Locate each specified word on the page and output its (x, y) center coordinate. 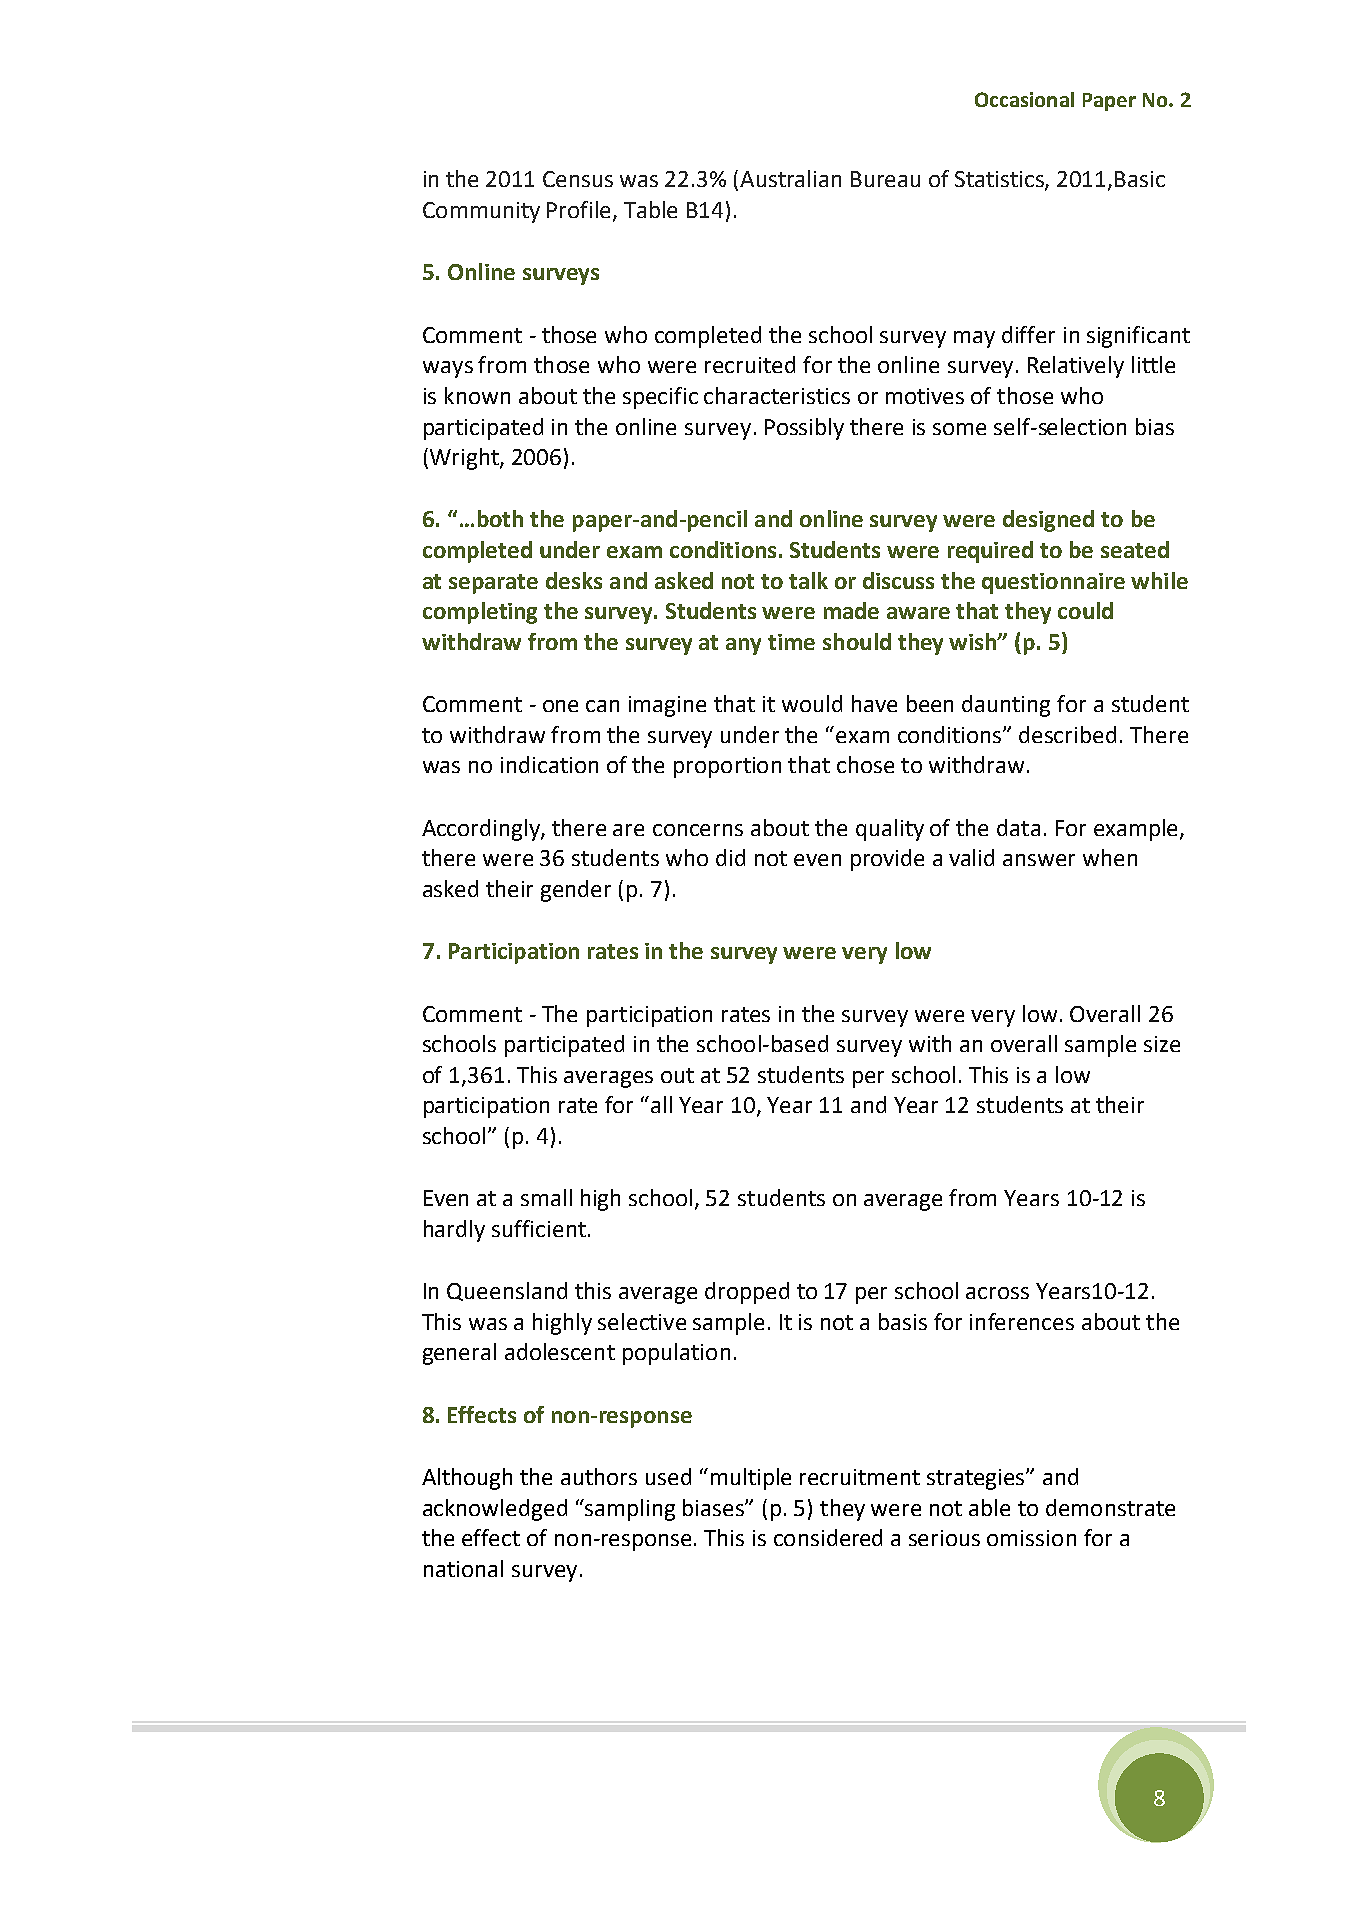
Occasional (1024, 99)
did (730, 857)
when (1110, 857)
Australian (790, 178)
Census (578, 179)
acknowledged (495, 1510)
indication (549, 764)
